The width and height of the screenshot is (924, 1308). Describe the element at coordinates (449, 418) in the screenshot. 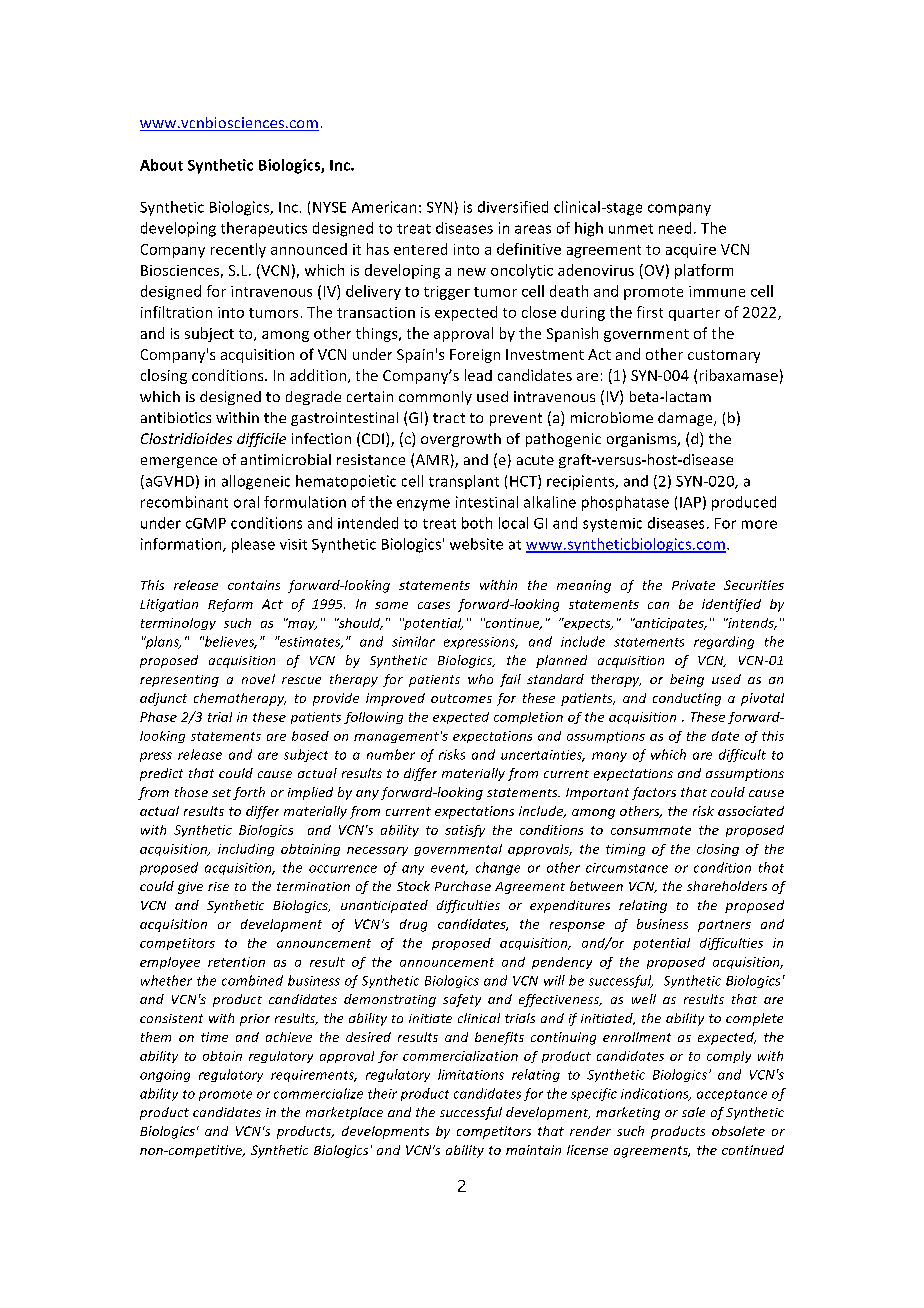

I see `tract` at that location.
